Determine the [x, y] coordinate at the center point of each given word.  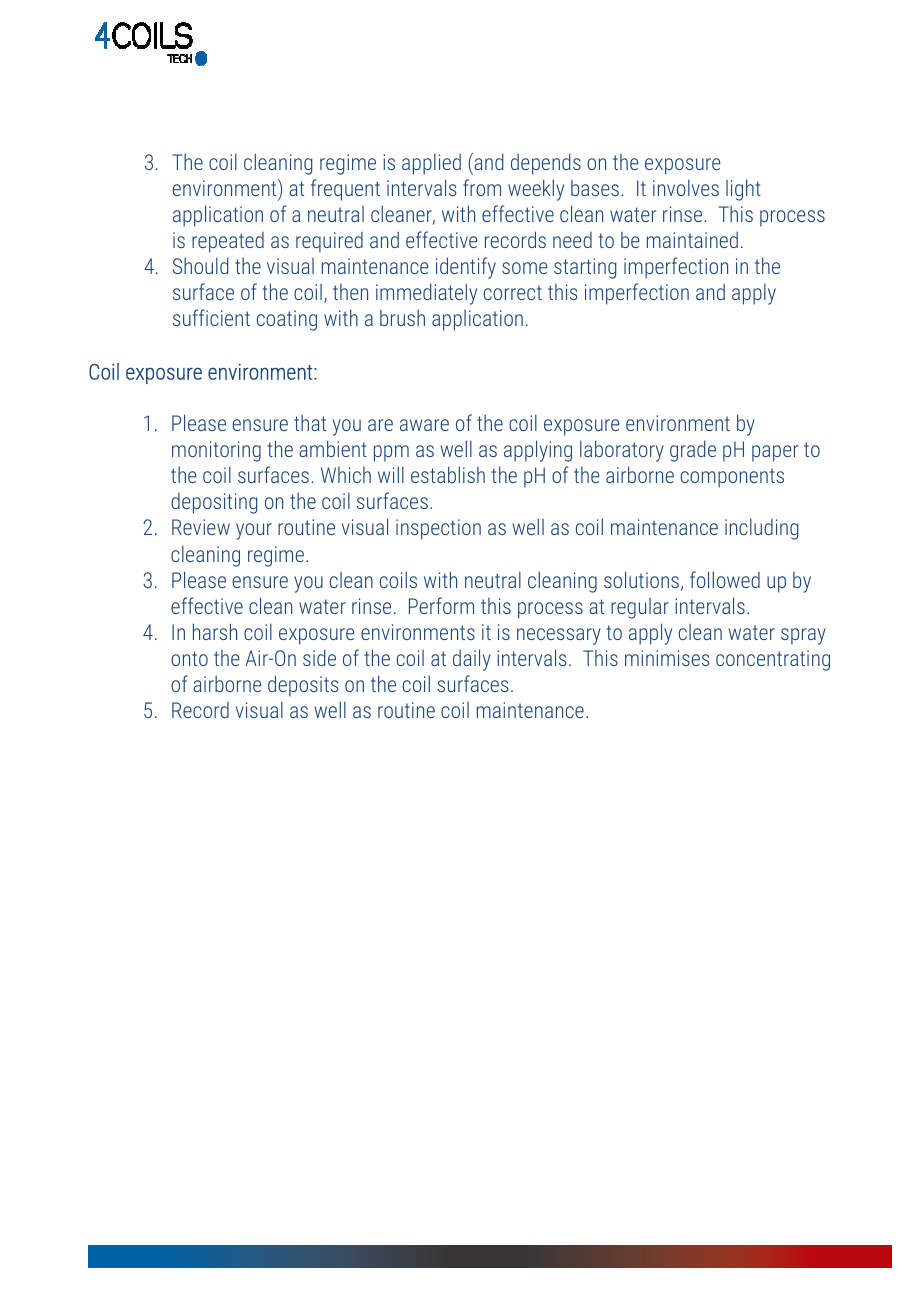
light [743, 190]
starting [585, 268]
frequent [345, 190]
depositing [214, 503]
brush [402, 317]
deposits [303, 686]
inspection [438, 529]
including [761, 529]
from [482, 187]
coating [287, 320]
